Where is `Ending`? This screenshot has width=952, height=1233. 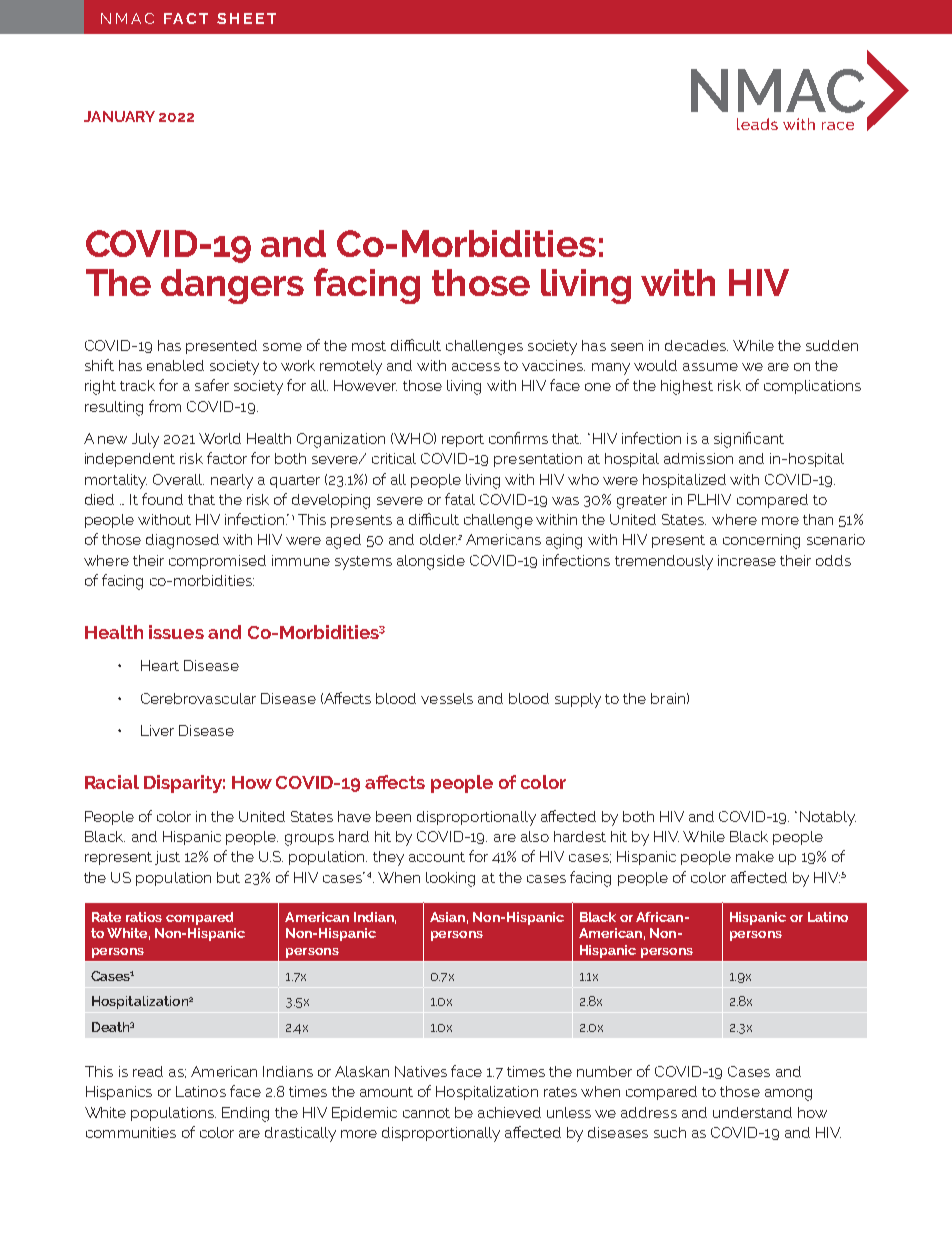 Ending is located at coordinates (245, 1114).
